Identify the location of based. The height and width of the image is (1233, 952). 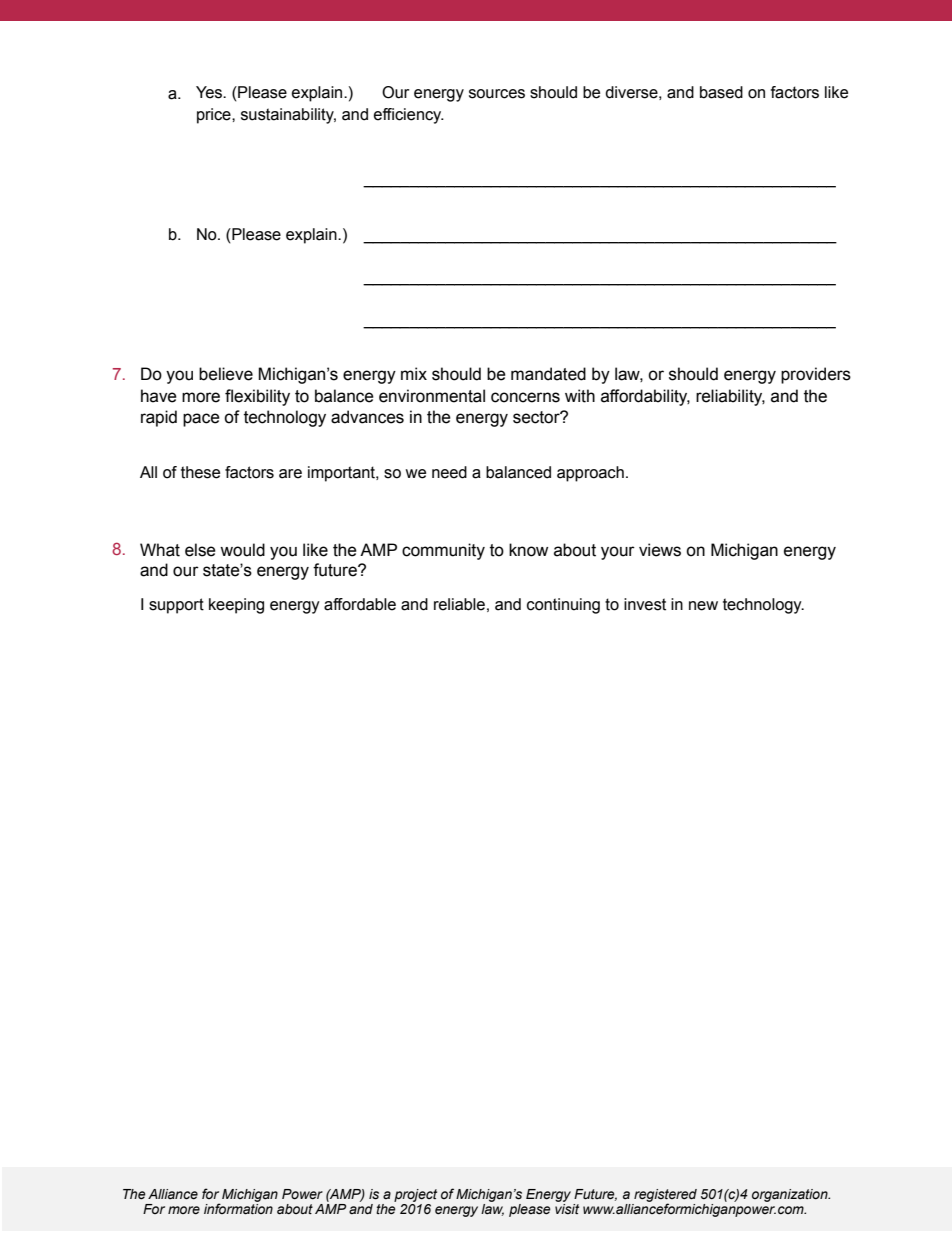
(721, 92).
